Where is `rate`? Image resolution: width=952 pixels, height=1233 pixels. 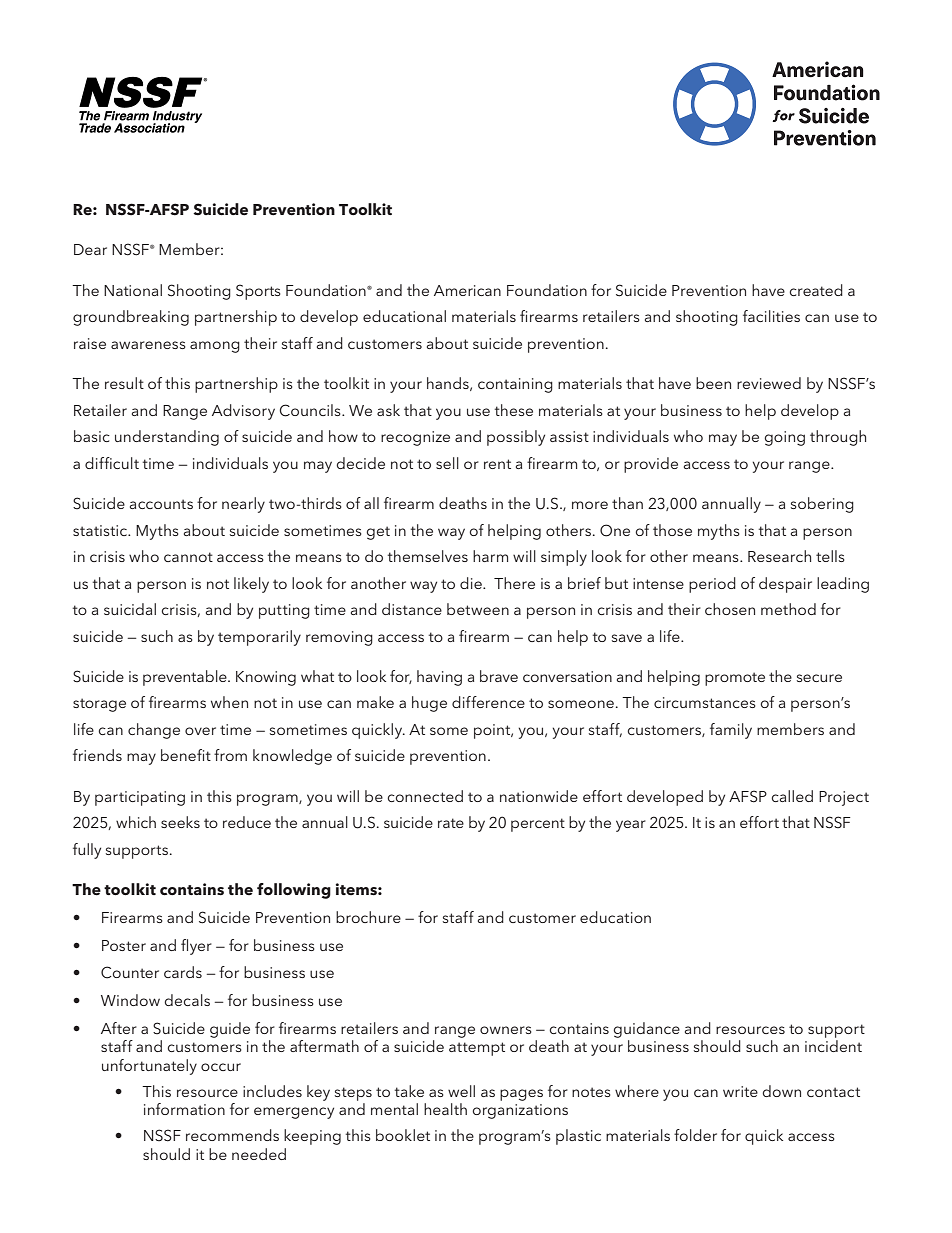
rate is located at coordinates (451, 823).
